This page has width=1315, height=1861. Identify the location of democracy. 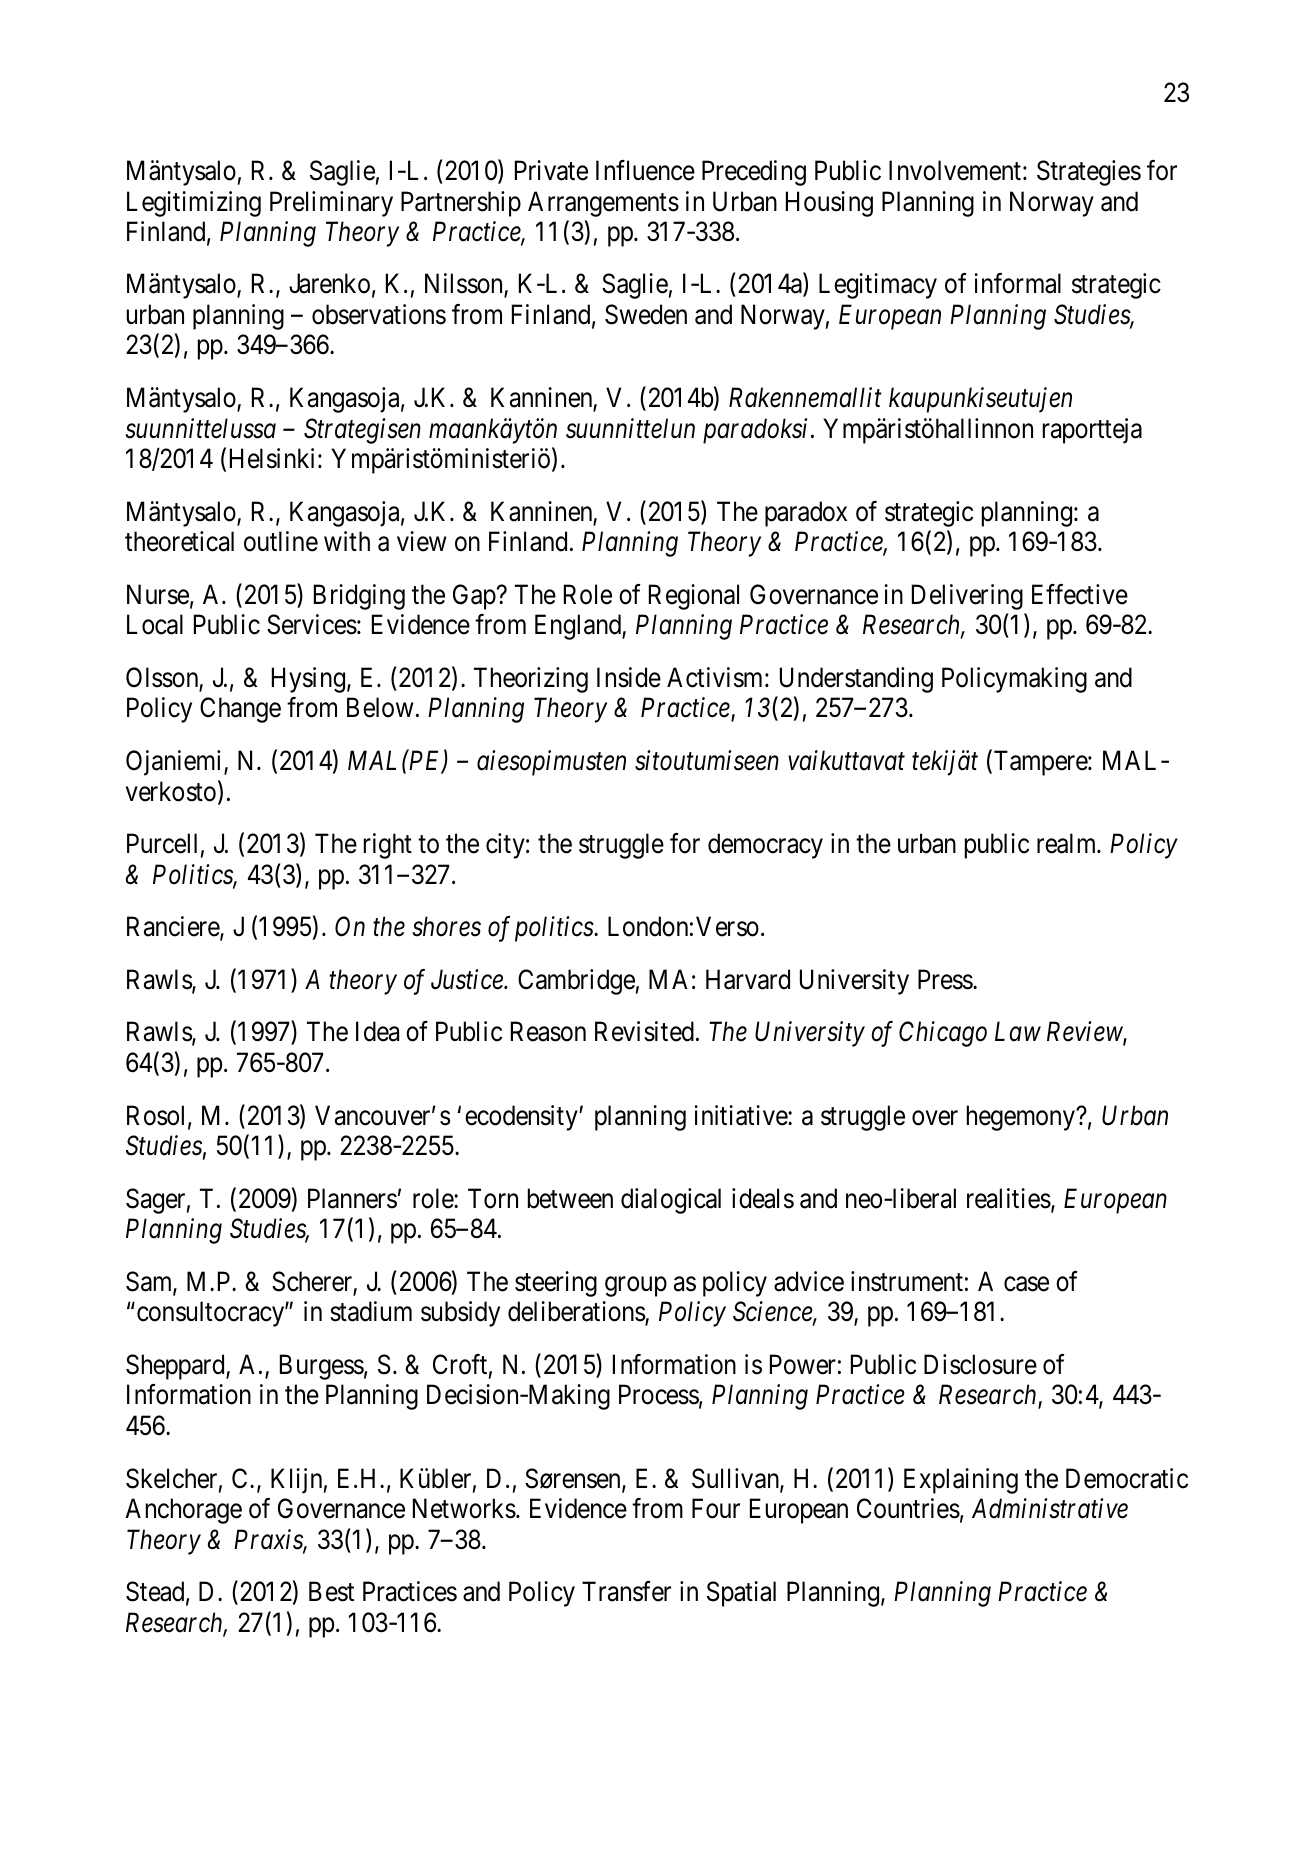
(765, 846).
